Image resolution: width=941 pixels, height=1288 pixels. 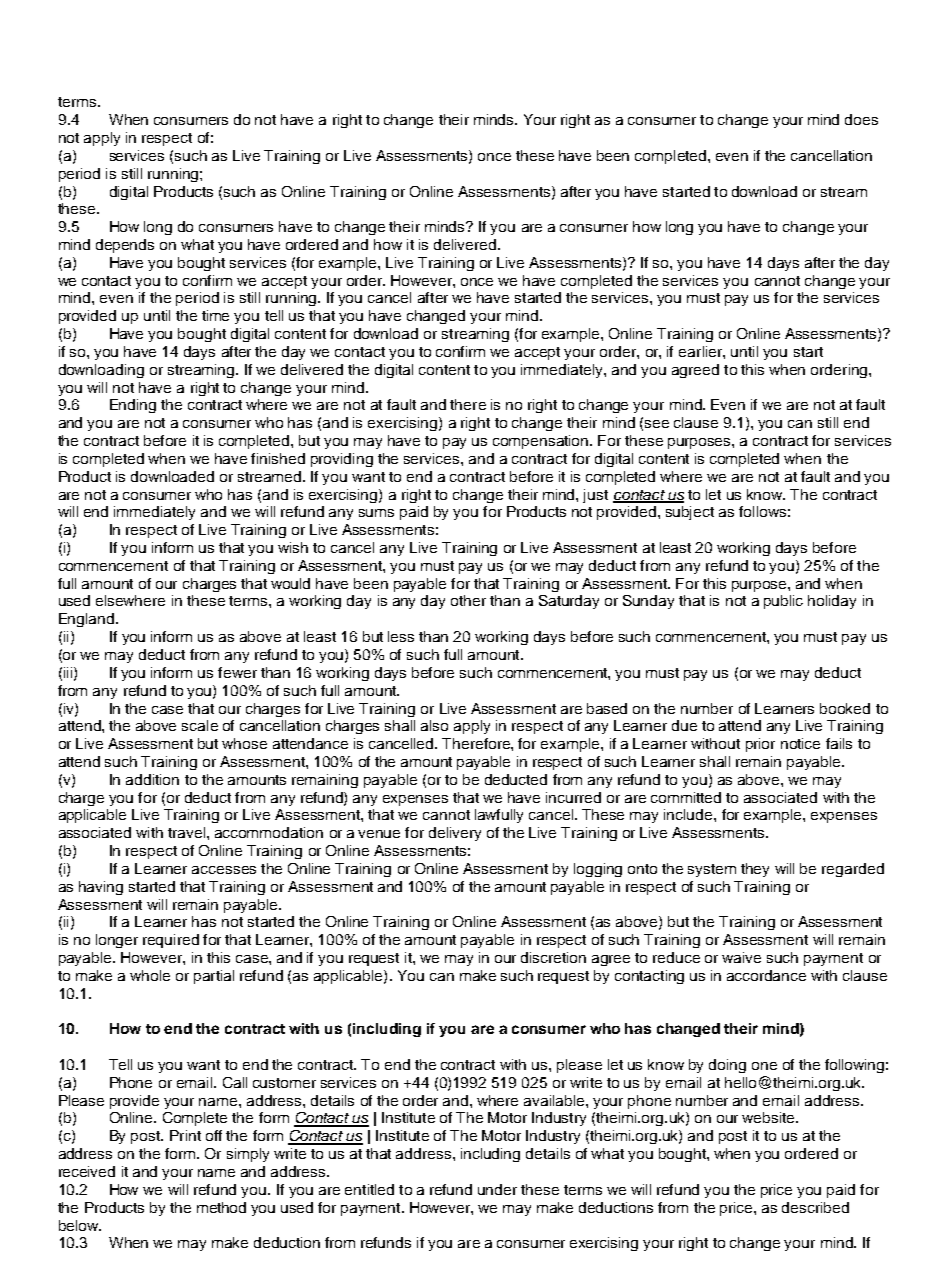 I want to click on described, so click(x=815, y=1207).
